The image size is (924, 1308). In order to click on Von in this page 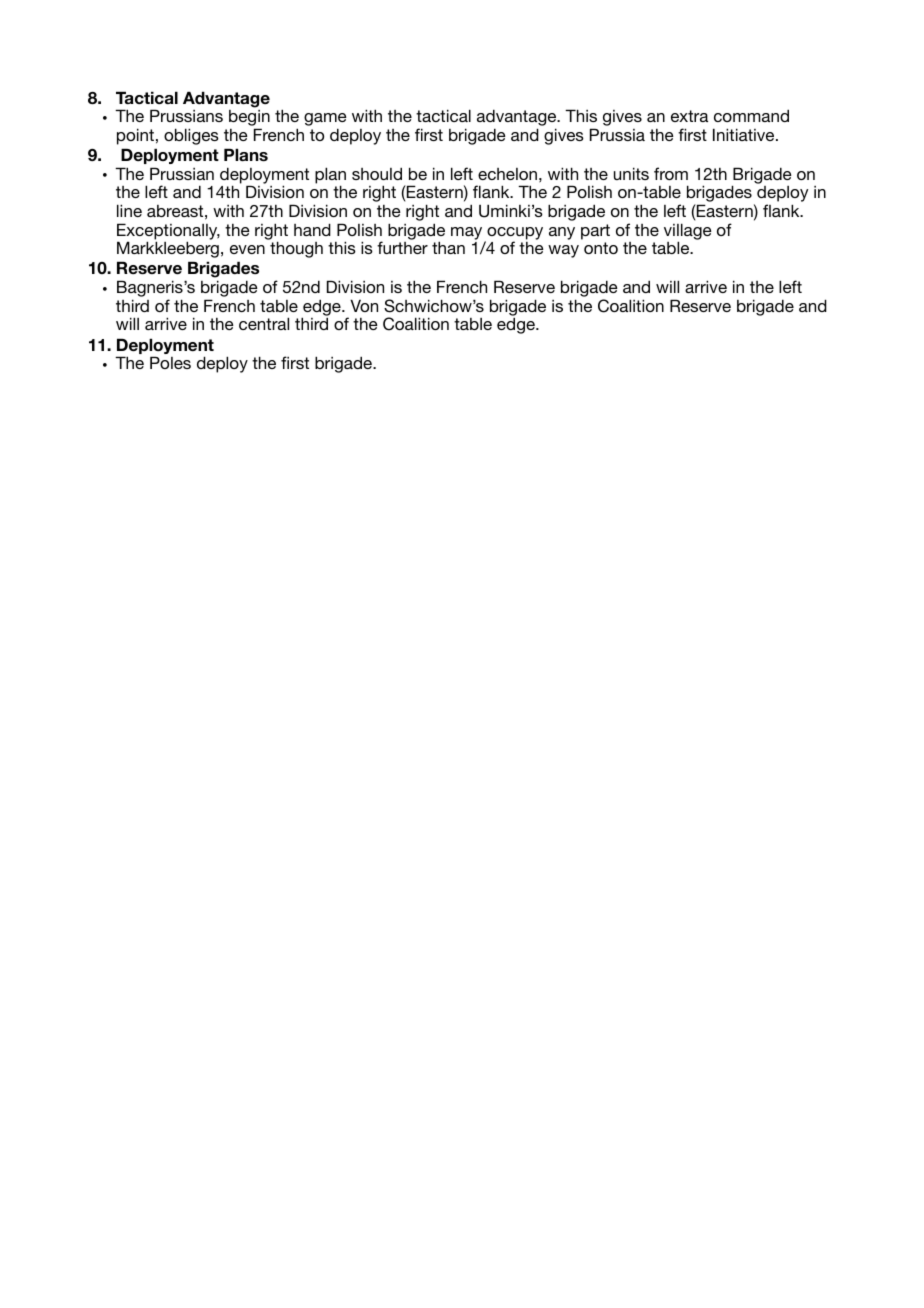, I will do `click(364, 305)`.
